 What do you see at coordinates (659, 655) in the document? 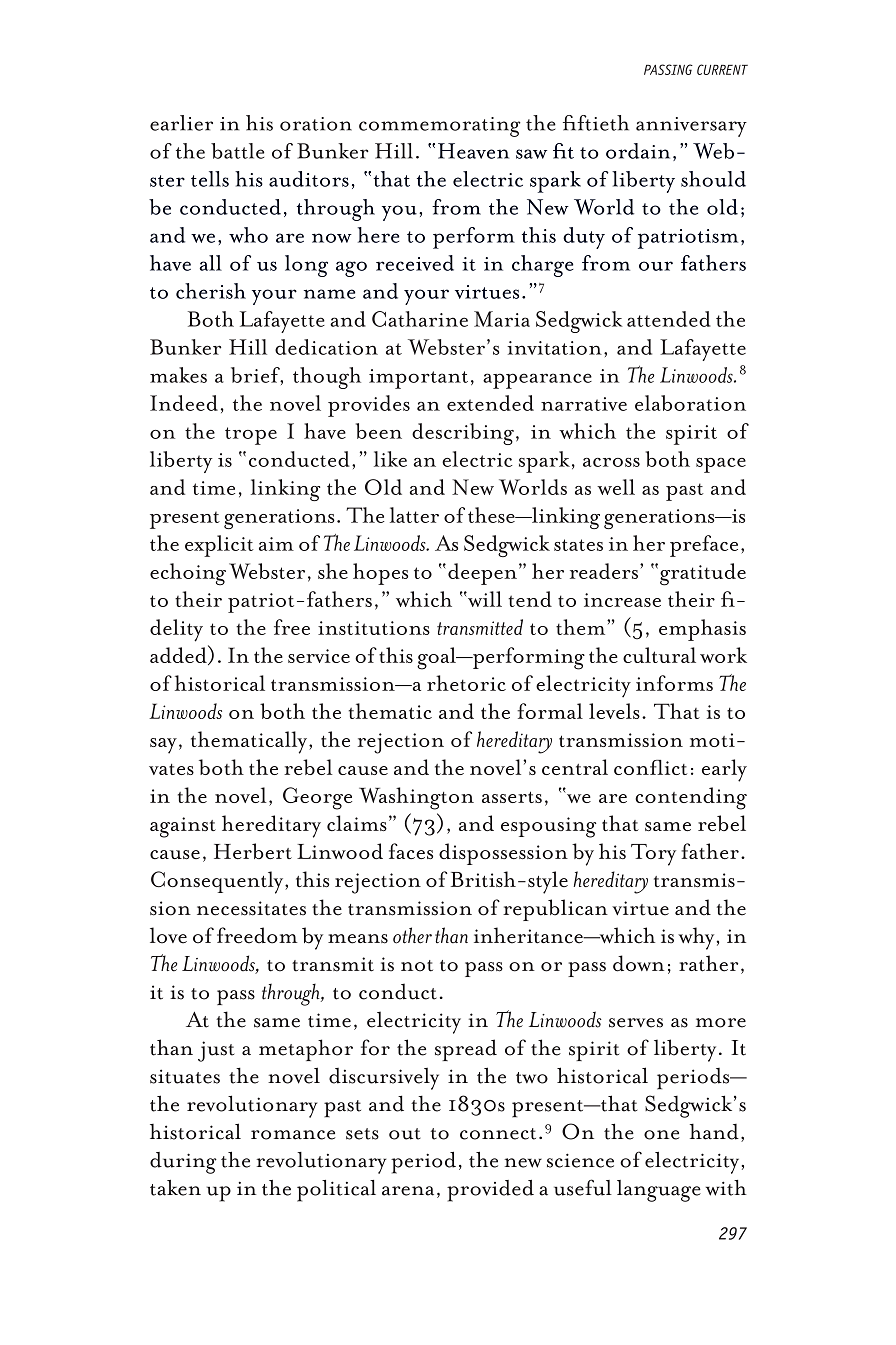
I see `cultural` at bounding box center [659, 655].
